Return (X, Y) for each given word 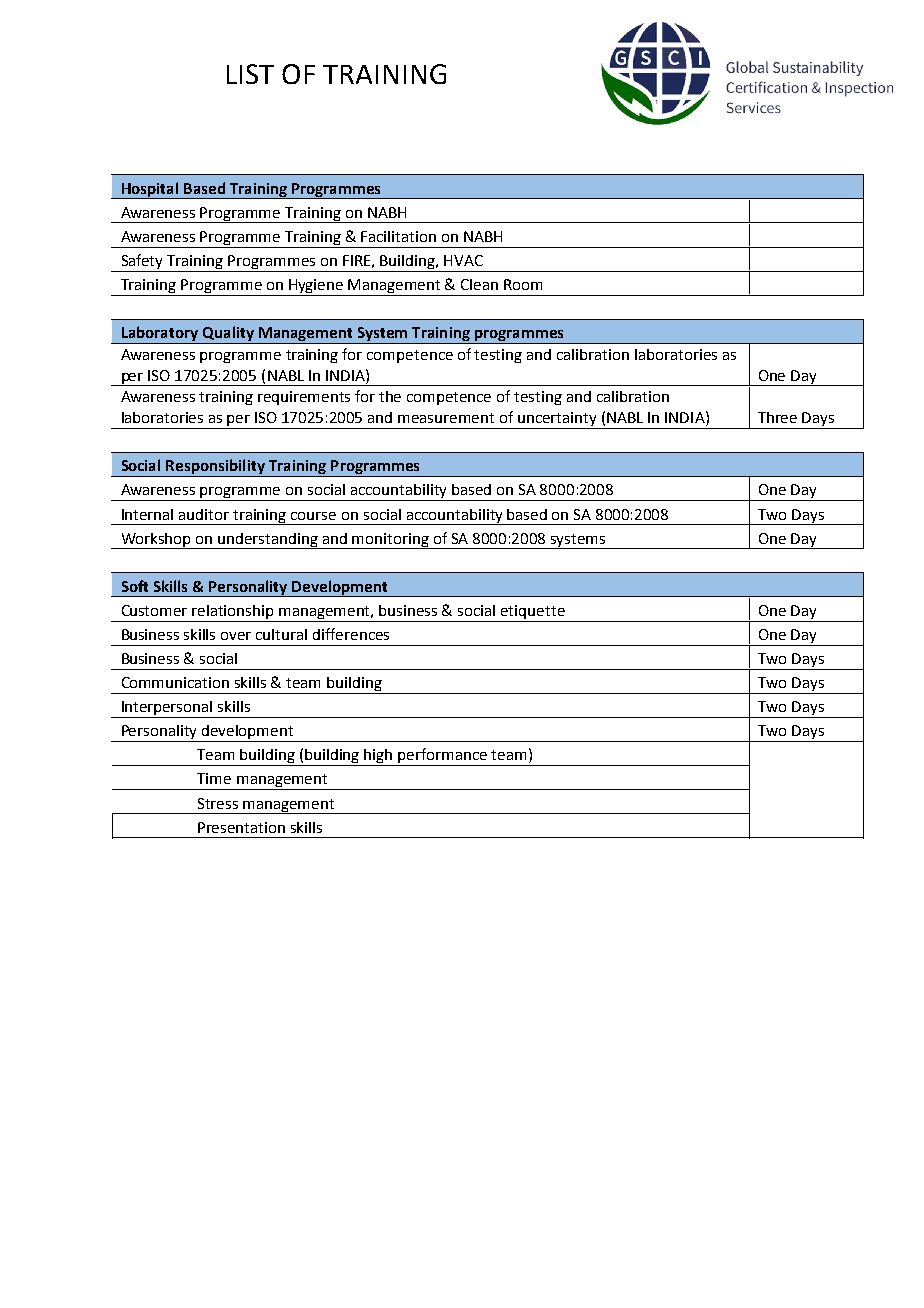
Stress (218, 803)
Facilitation (398, 236)
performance (443, 757)
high (379, 757)
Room (523, 284)
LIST (250, 74)
